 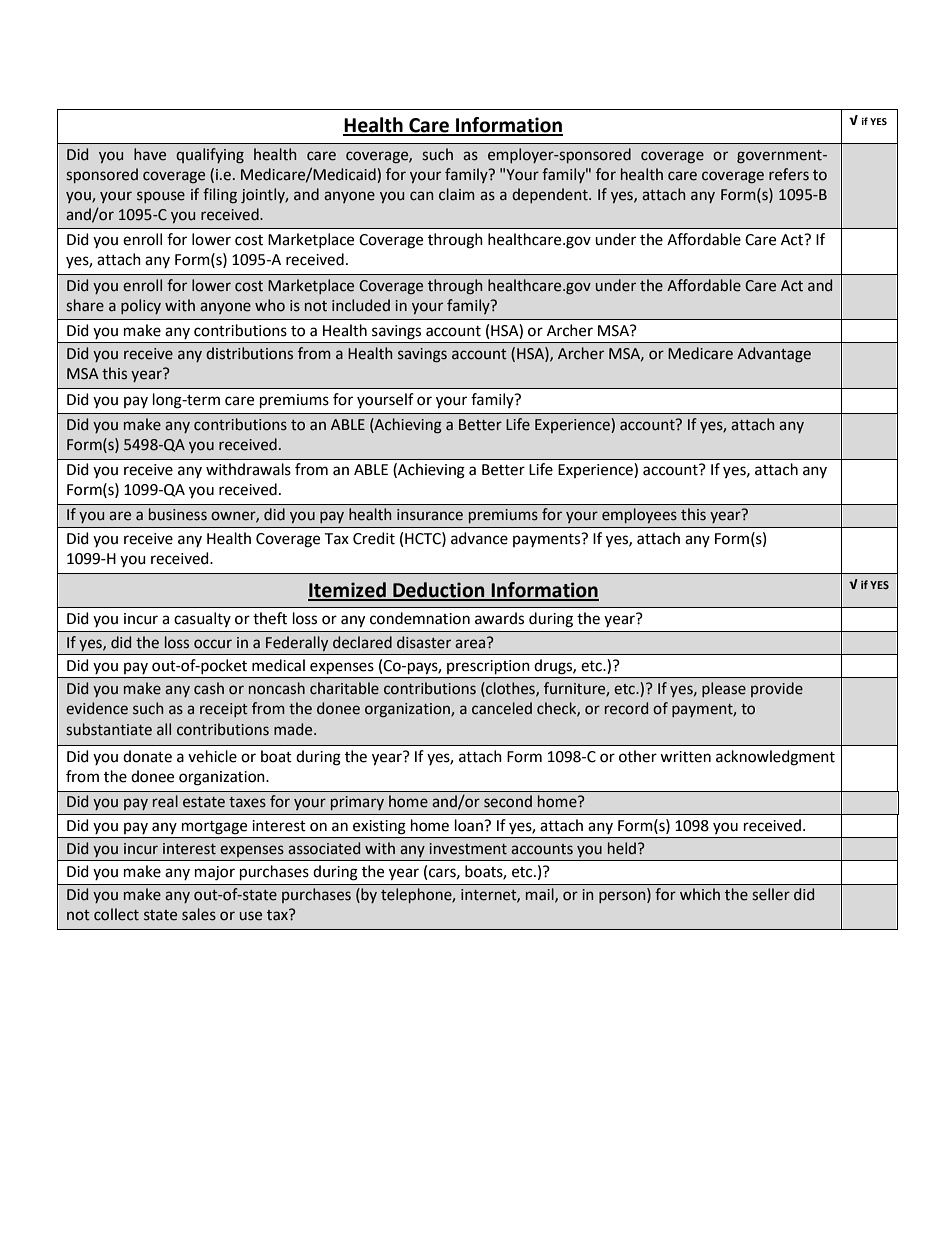 I want to click on insurance, so click(x=430, y=515).
